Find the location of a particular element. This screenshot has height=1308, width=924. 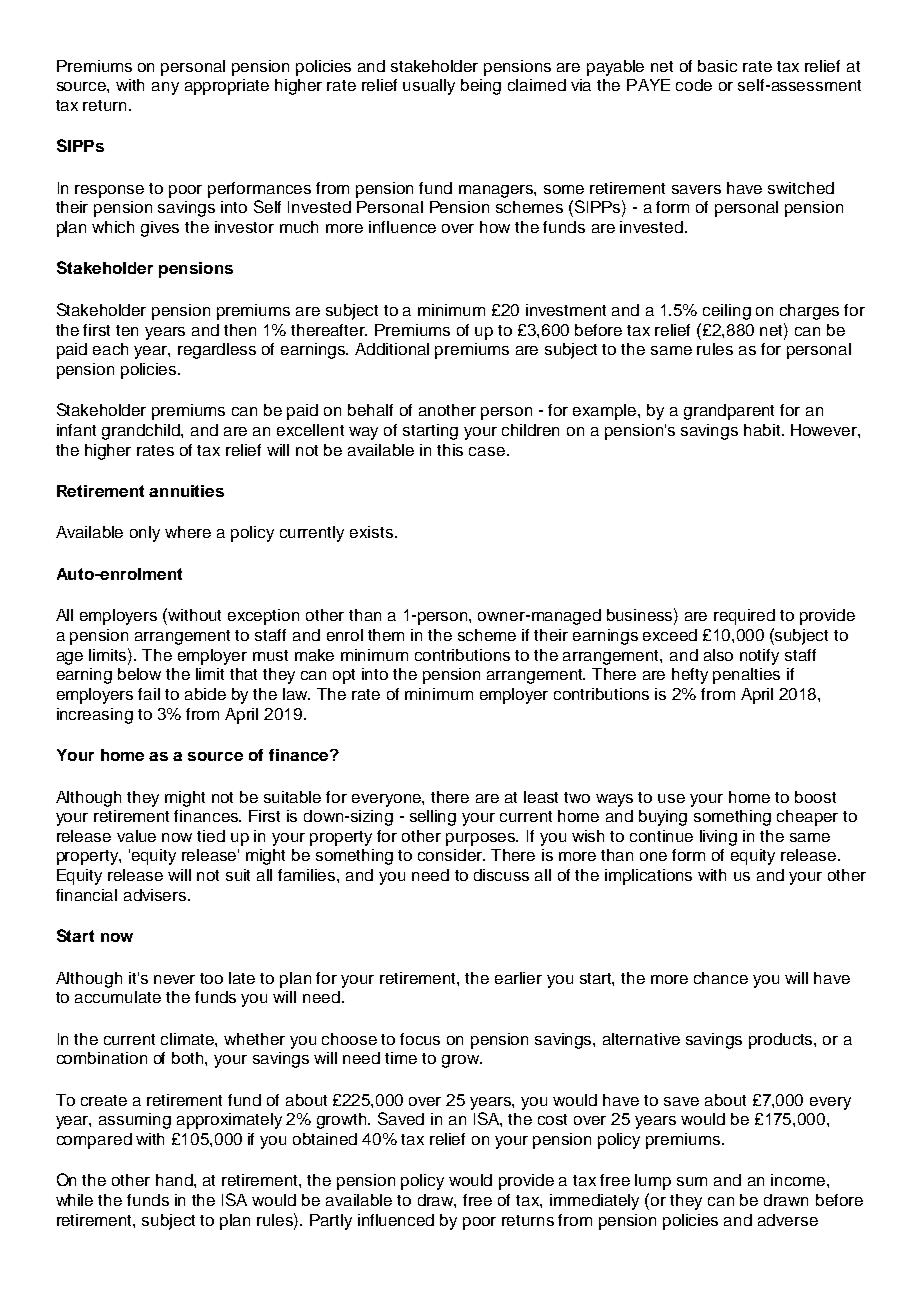

living is located at coordinates (718, 838).
